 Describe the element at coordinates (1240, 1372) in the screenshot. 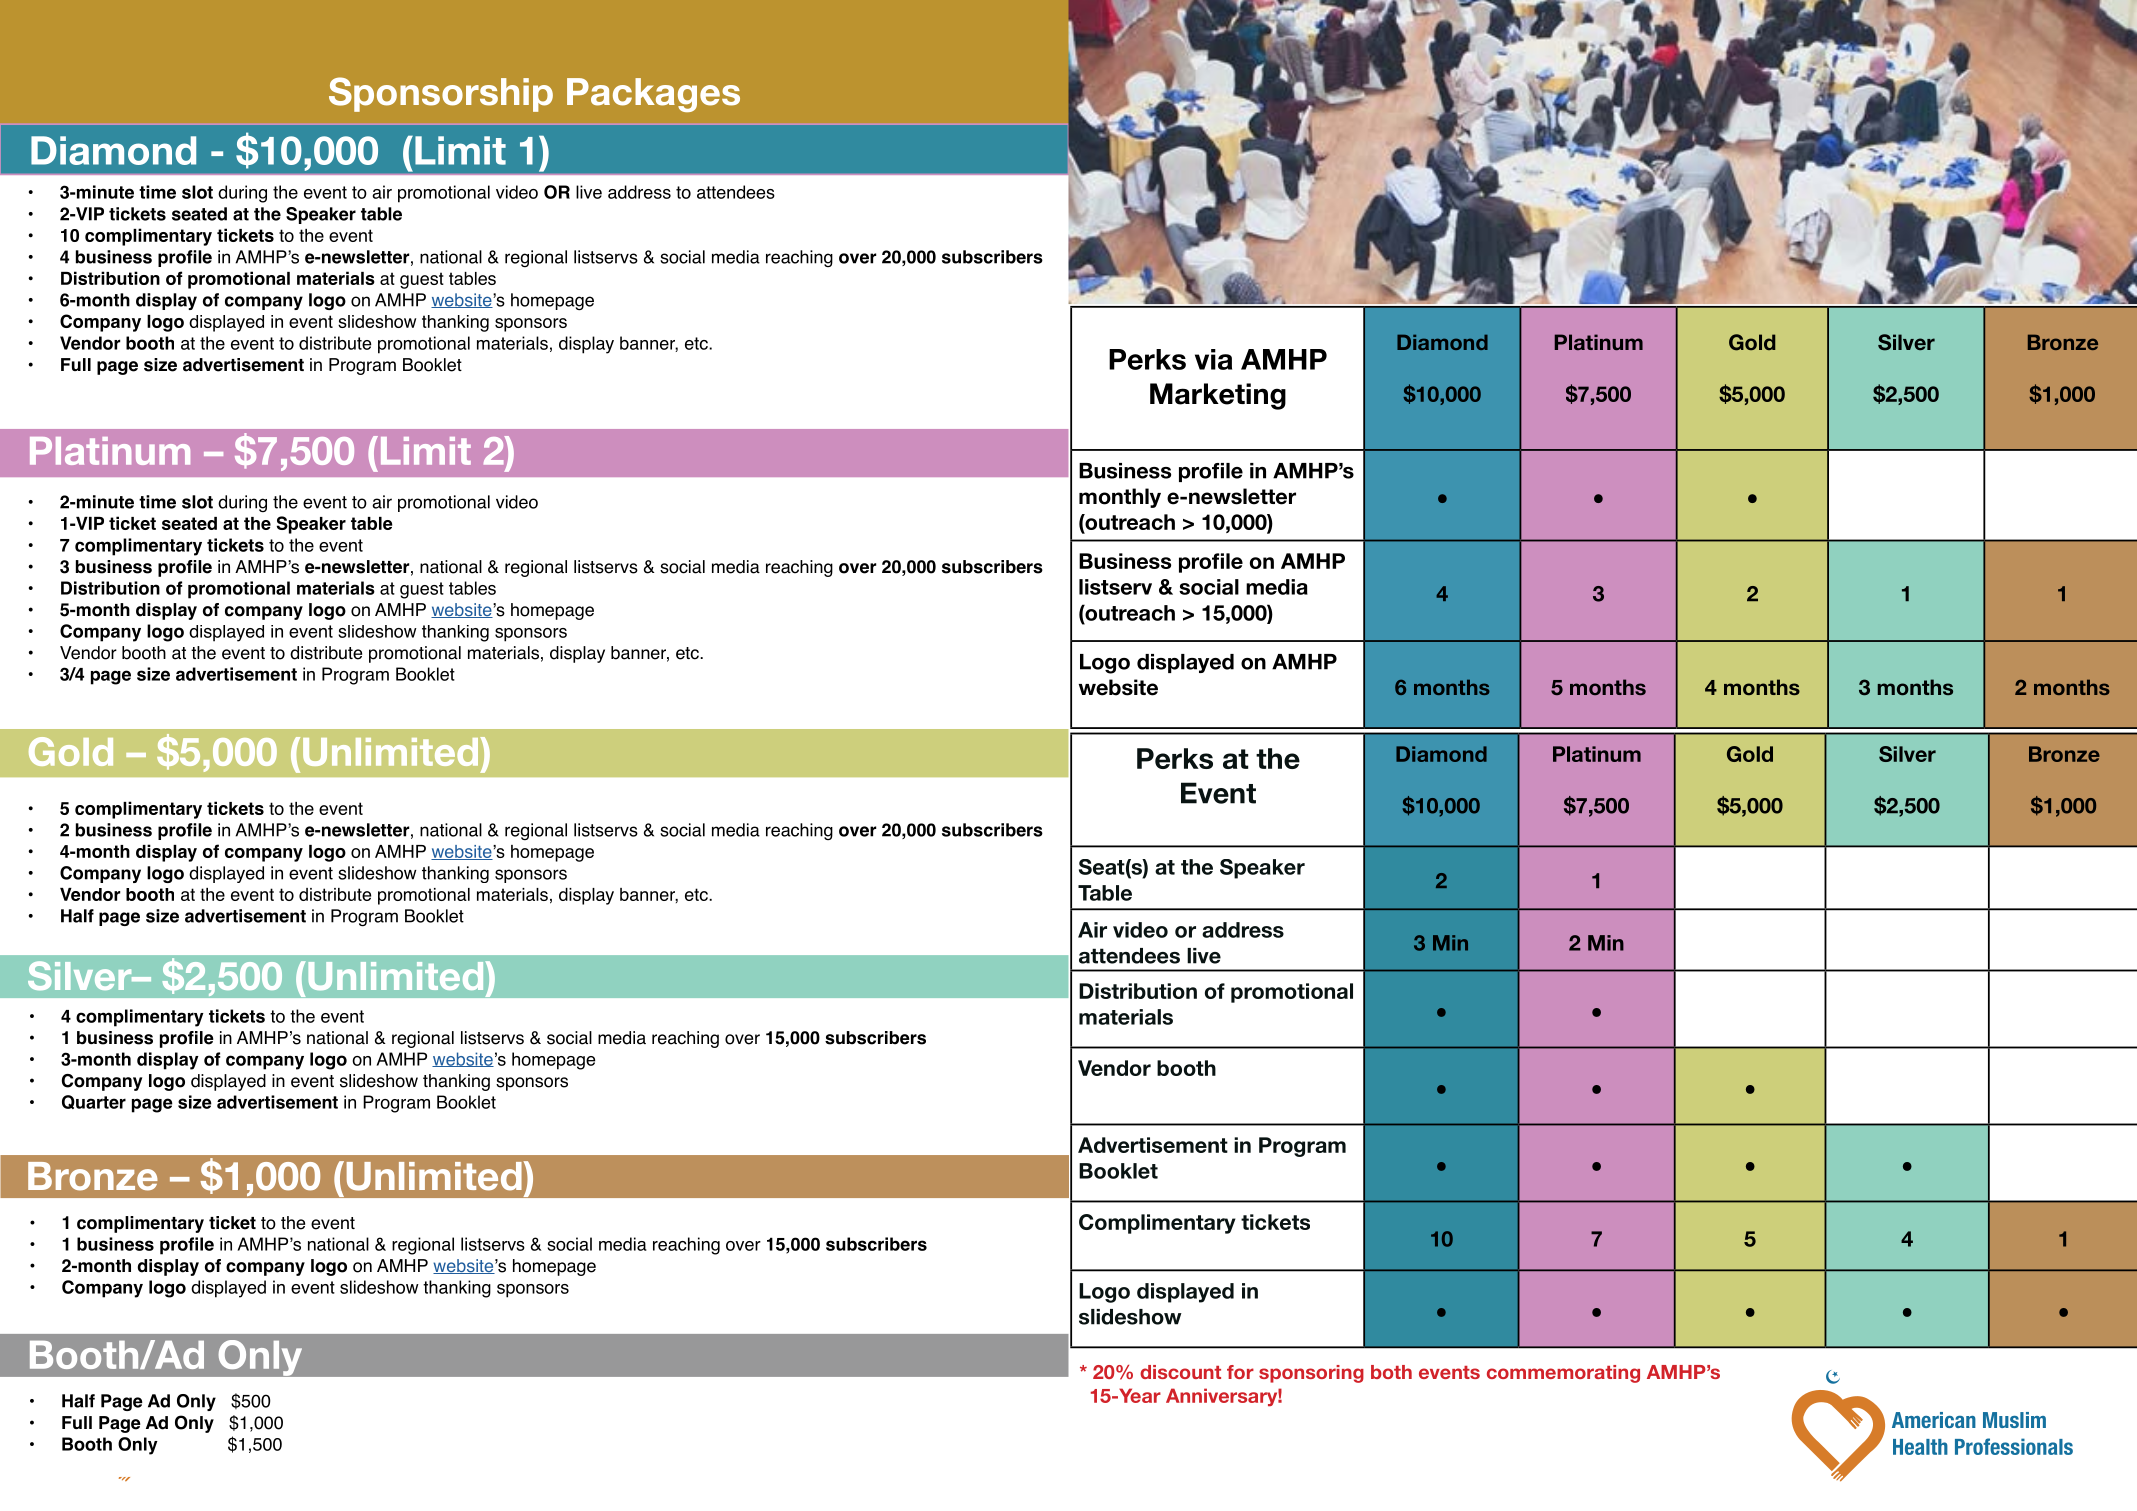

I see `for` at that location.
